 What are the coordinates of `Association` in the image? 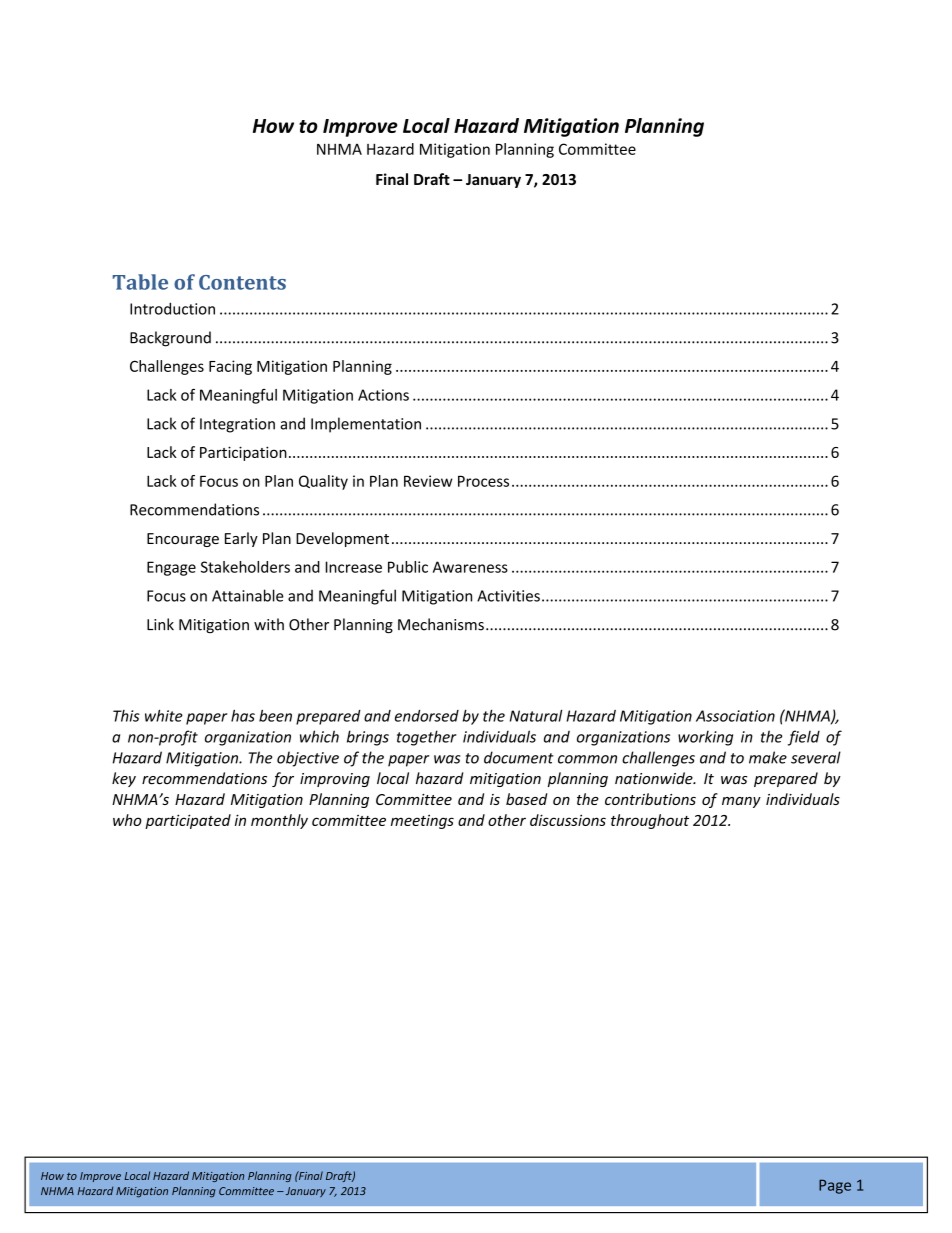 It's located at (735, 716).
